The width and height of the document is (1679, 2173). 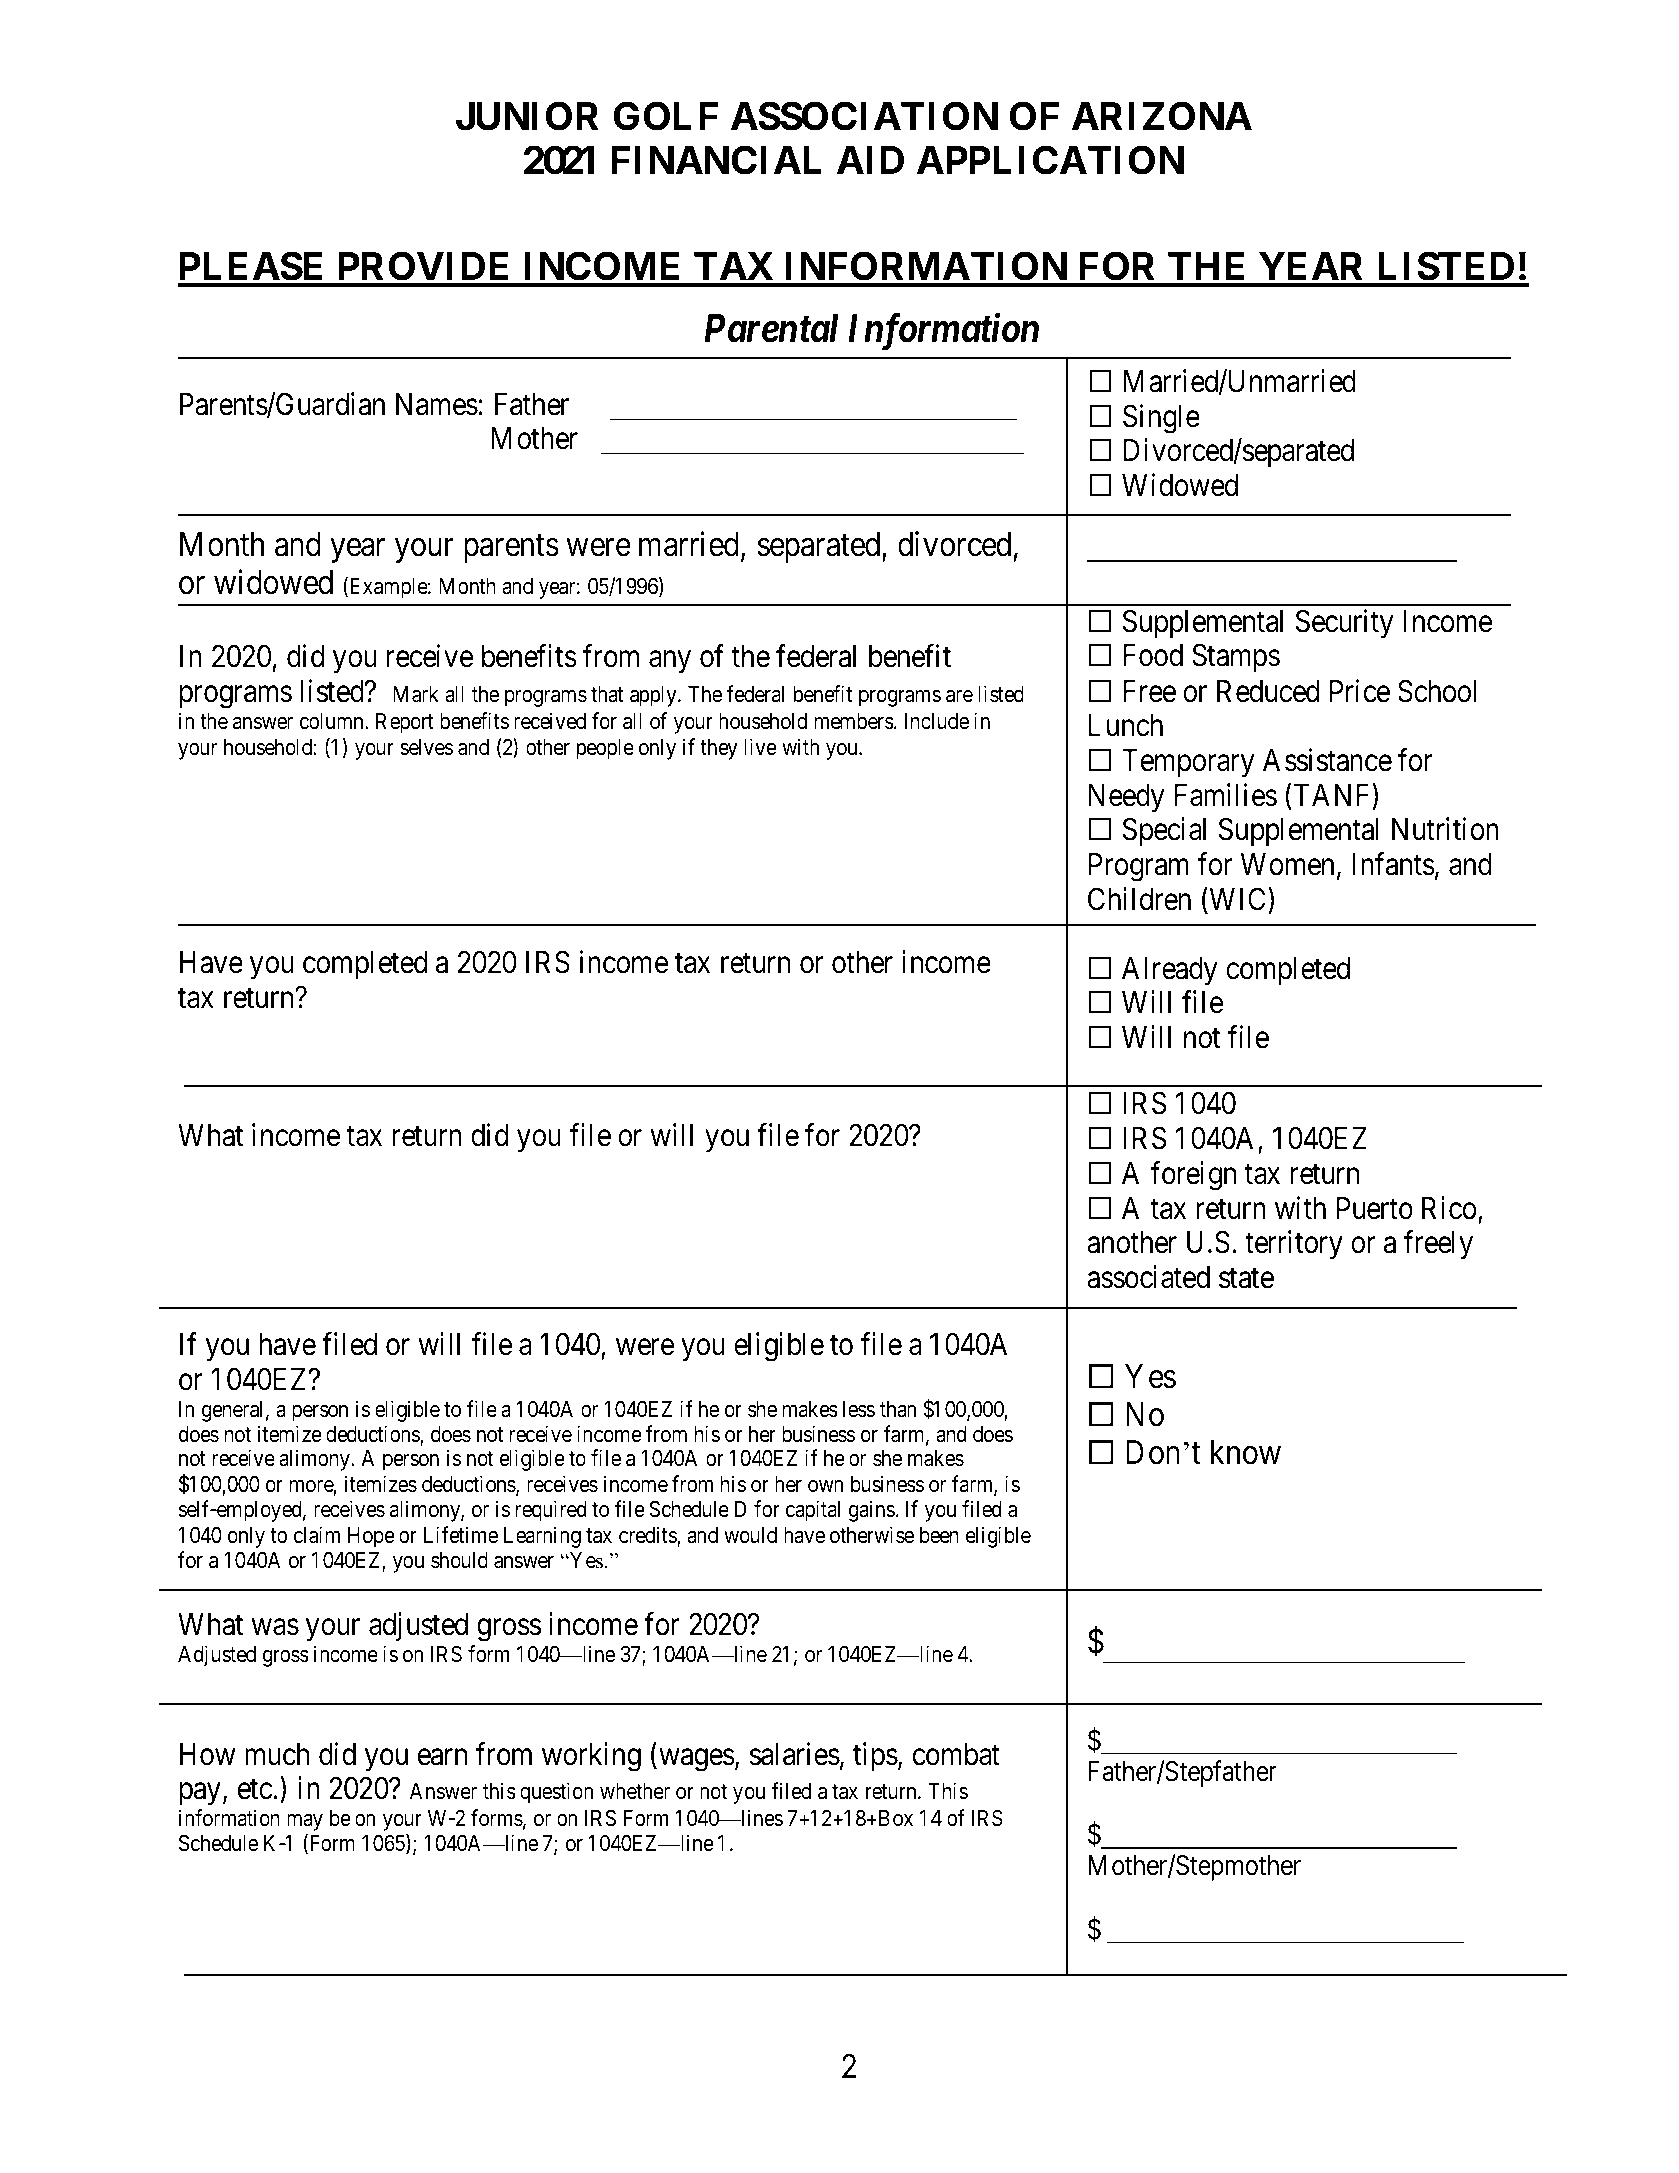 I want to click on Children, so click(x=1139, y=899).
